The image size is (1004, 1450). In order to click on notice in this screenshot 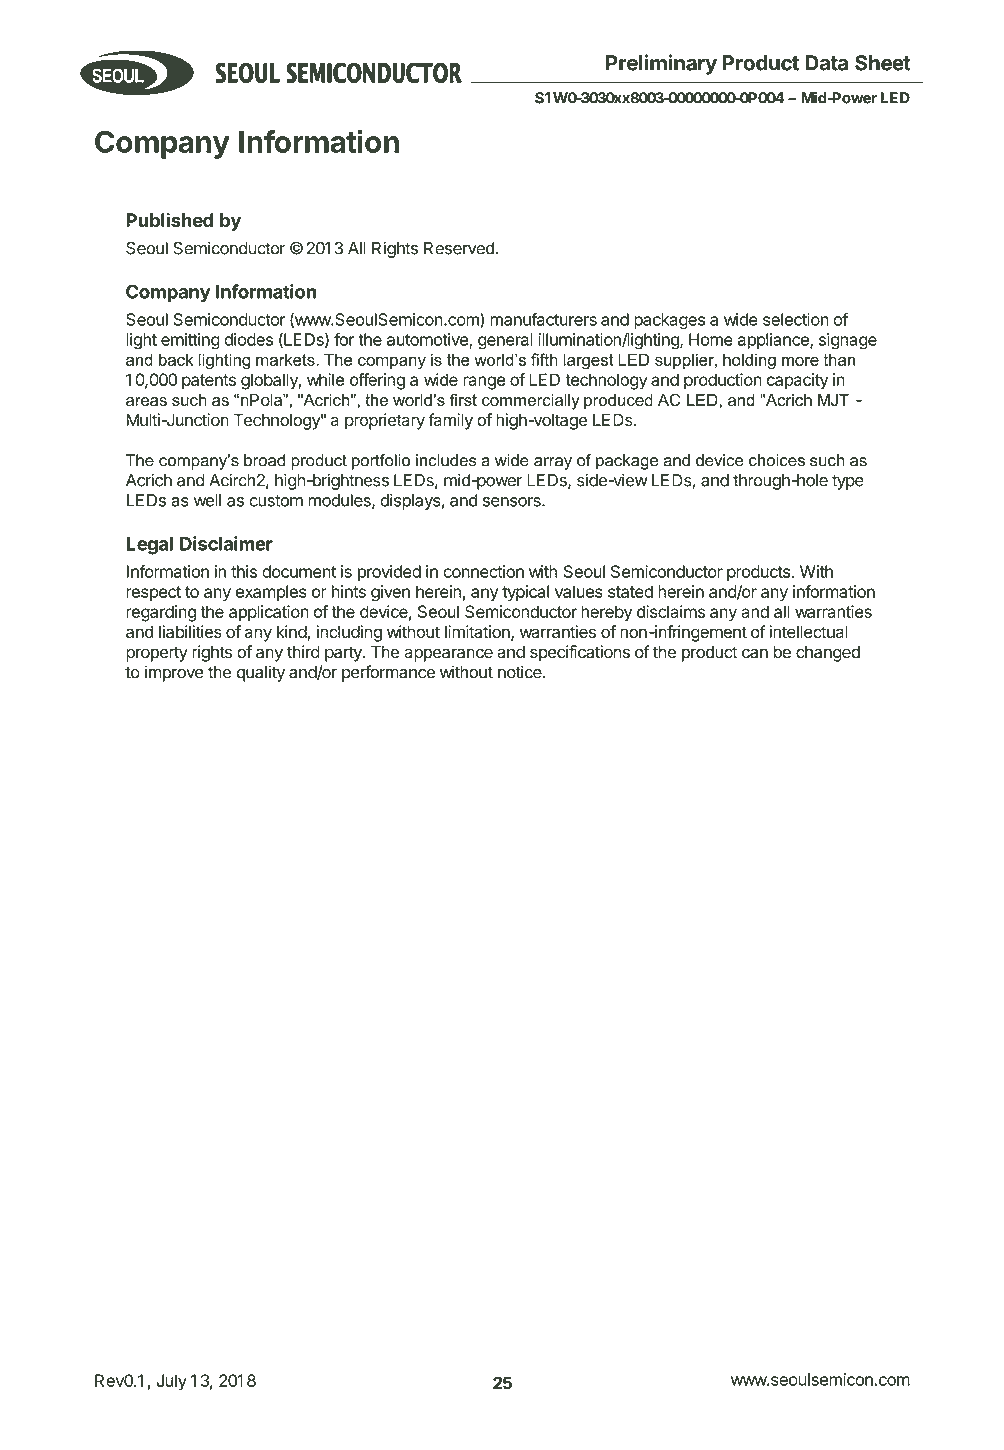, I will do `click(521, 672)`.
